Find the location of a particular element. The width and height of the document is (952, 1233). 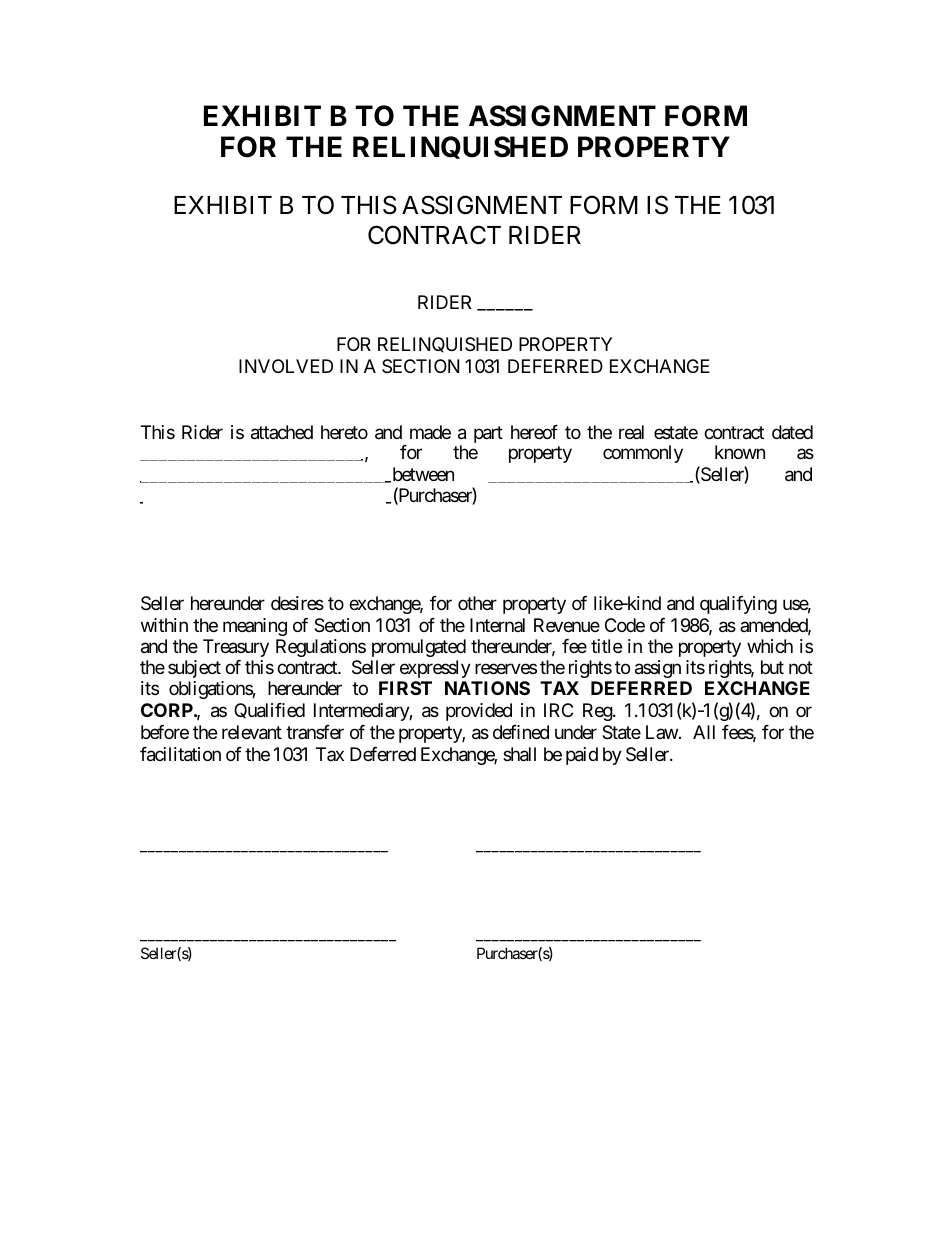

other is located at coordinates (477, 603).
